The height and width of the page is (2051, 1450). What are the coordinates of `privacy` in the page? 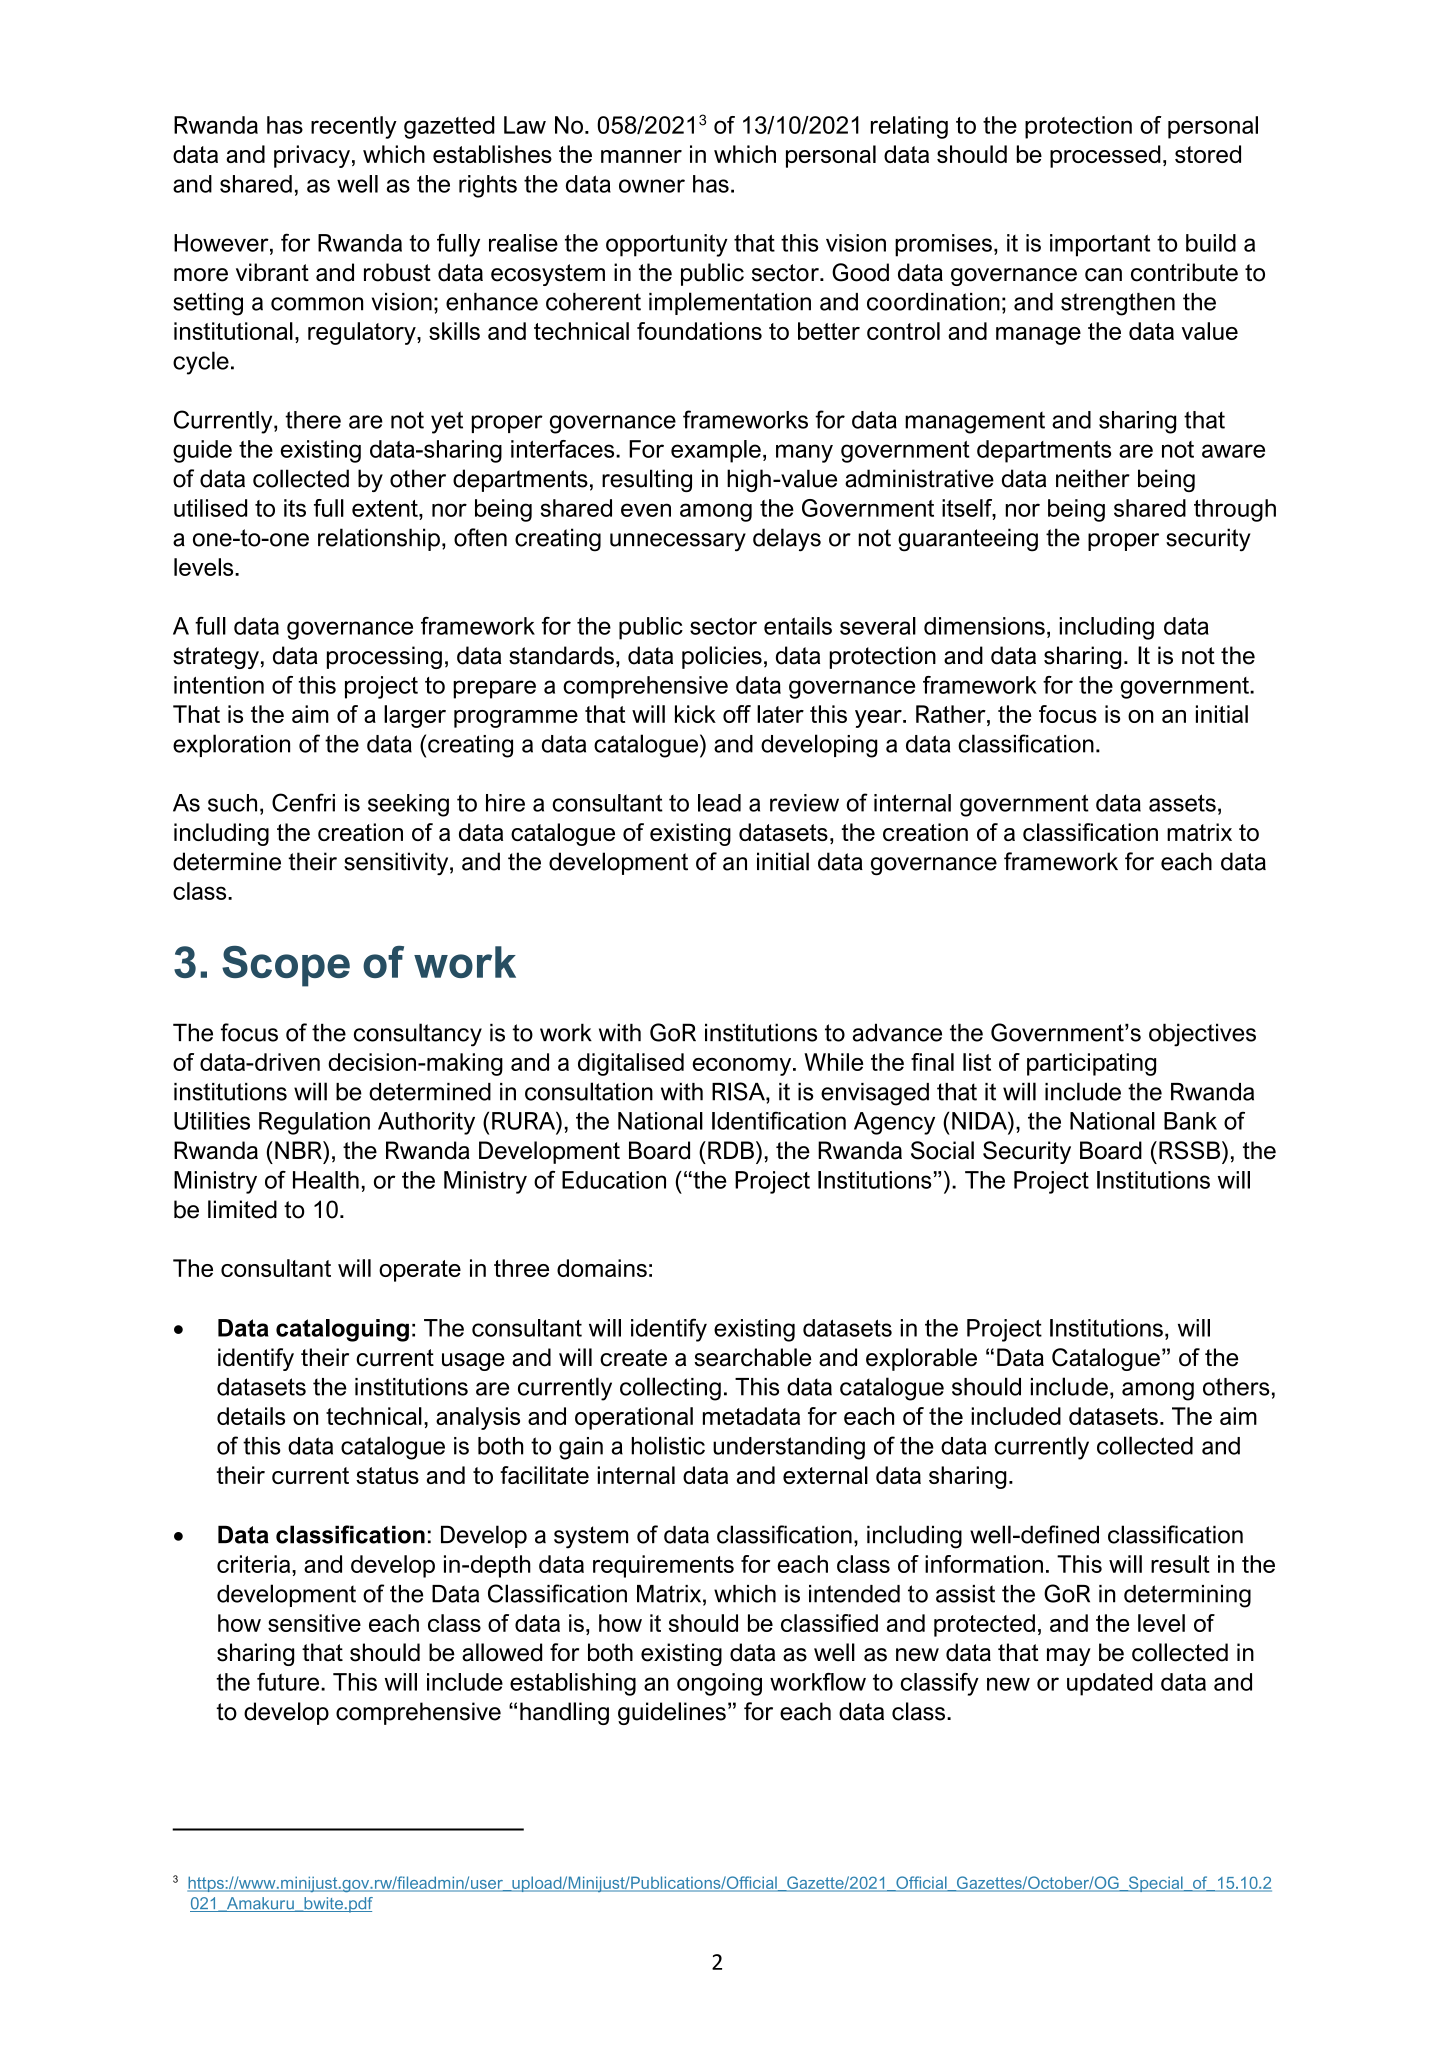 It's located at (312, 156).
